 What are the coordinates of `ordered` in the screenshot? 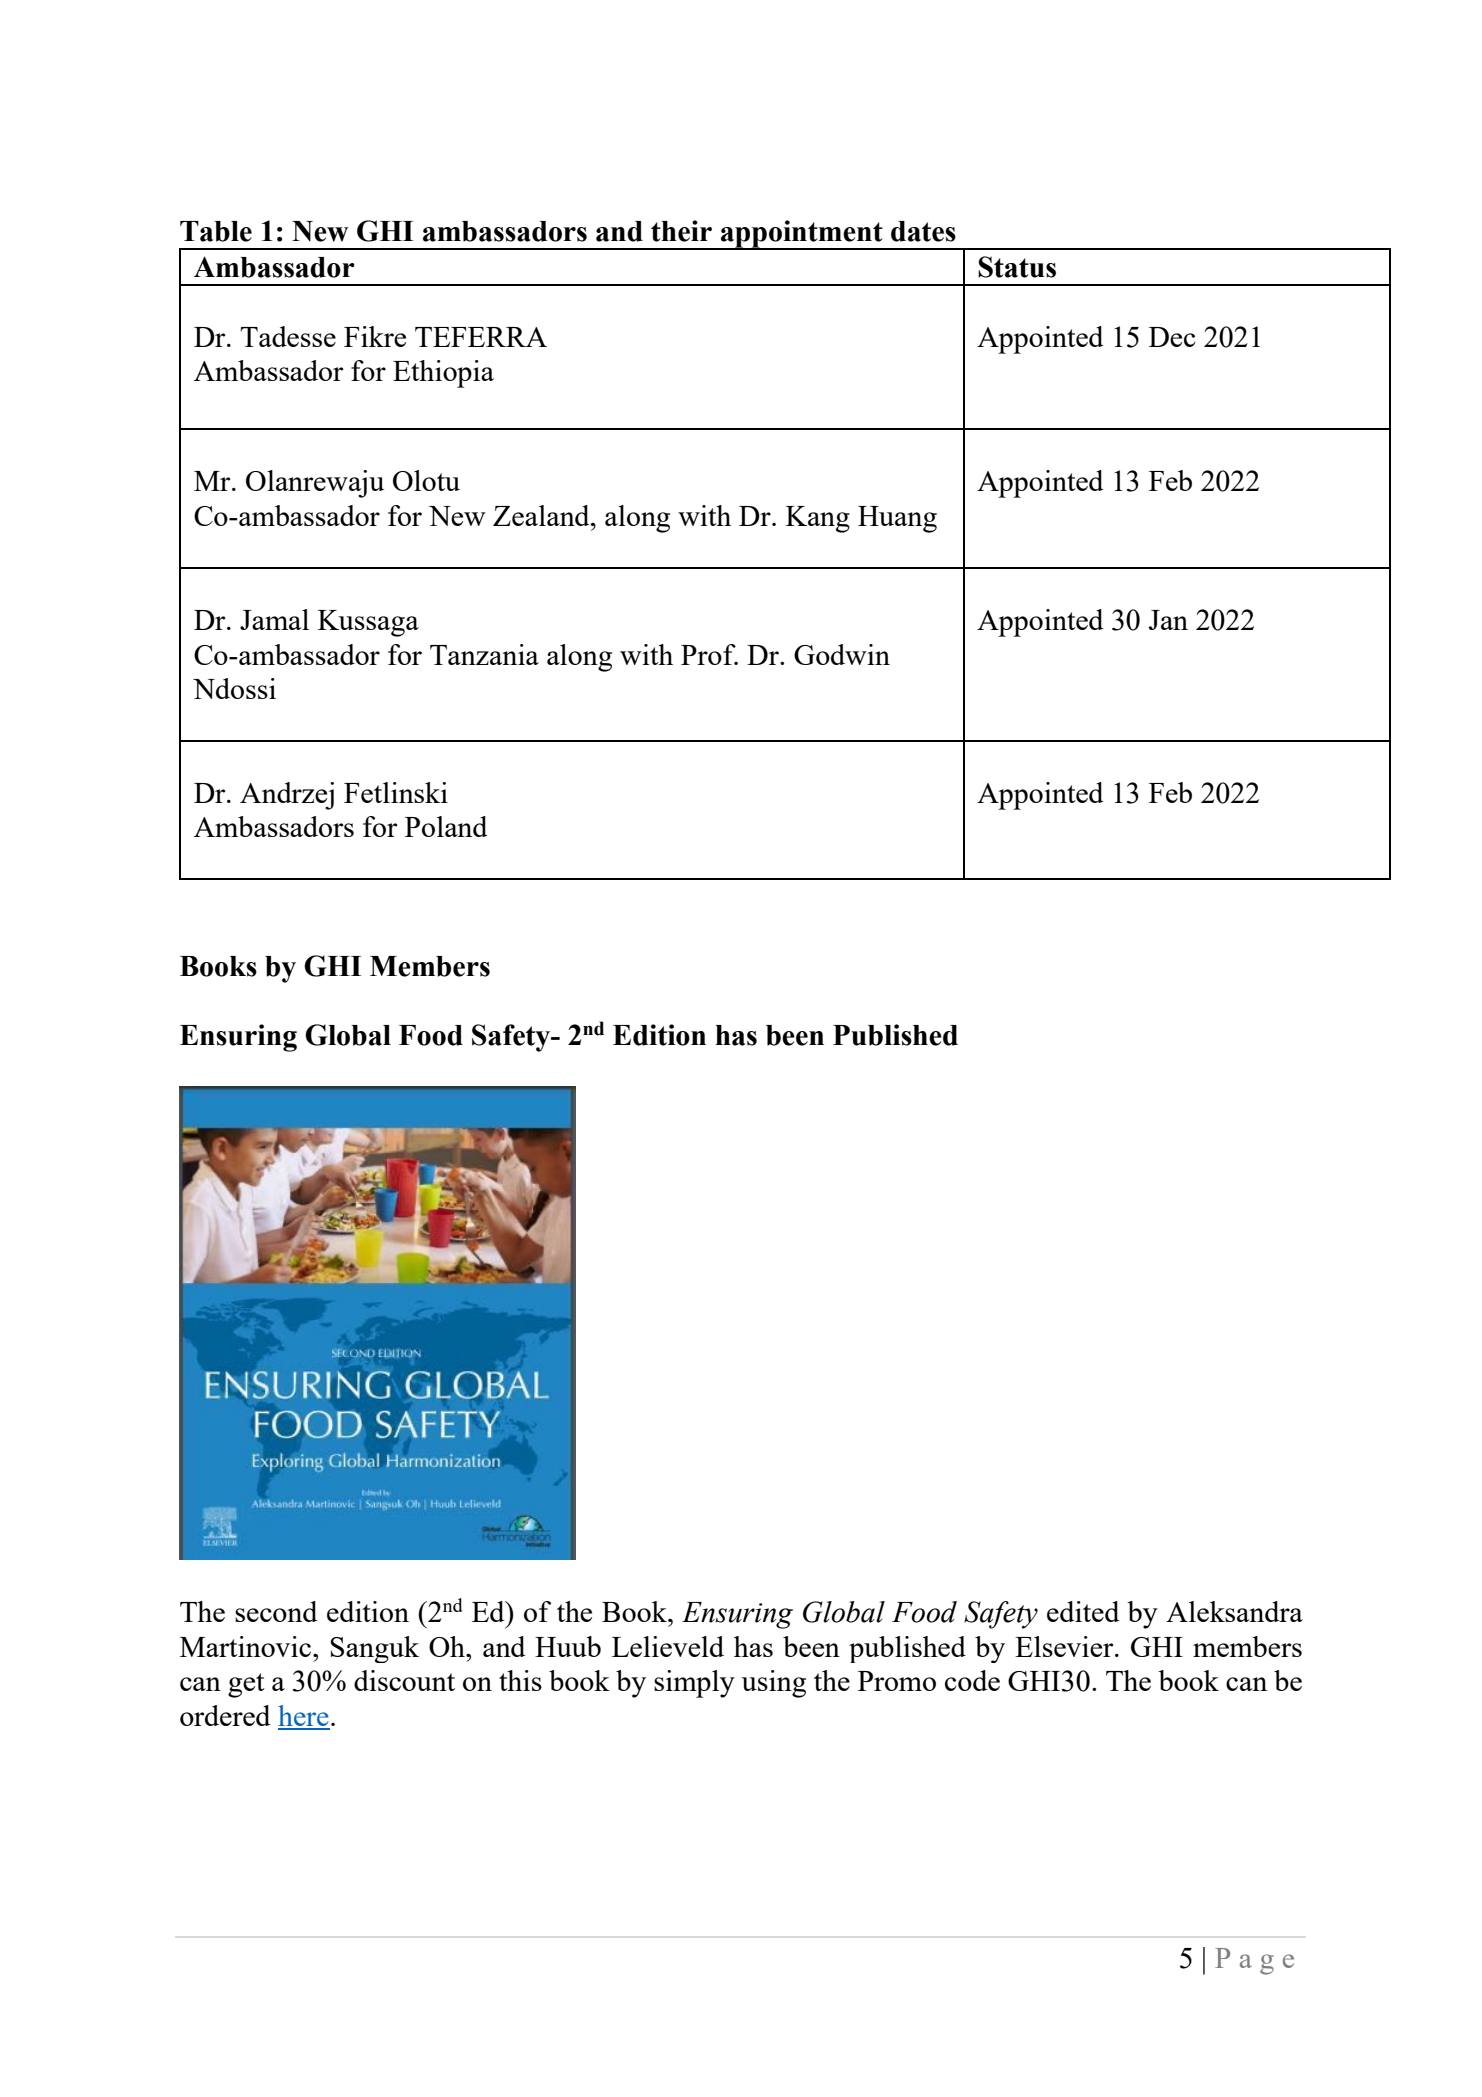 It's located at (225, 1715).
